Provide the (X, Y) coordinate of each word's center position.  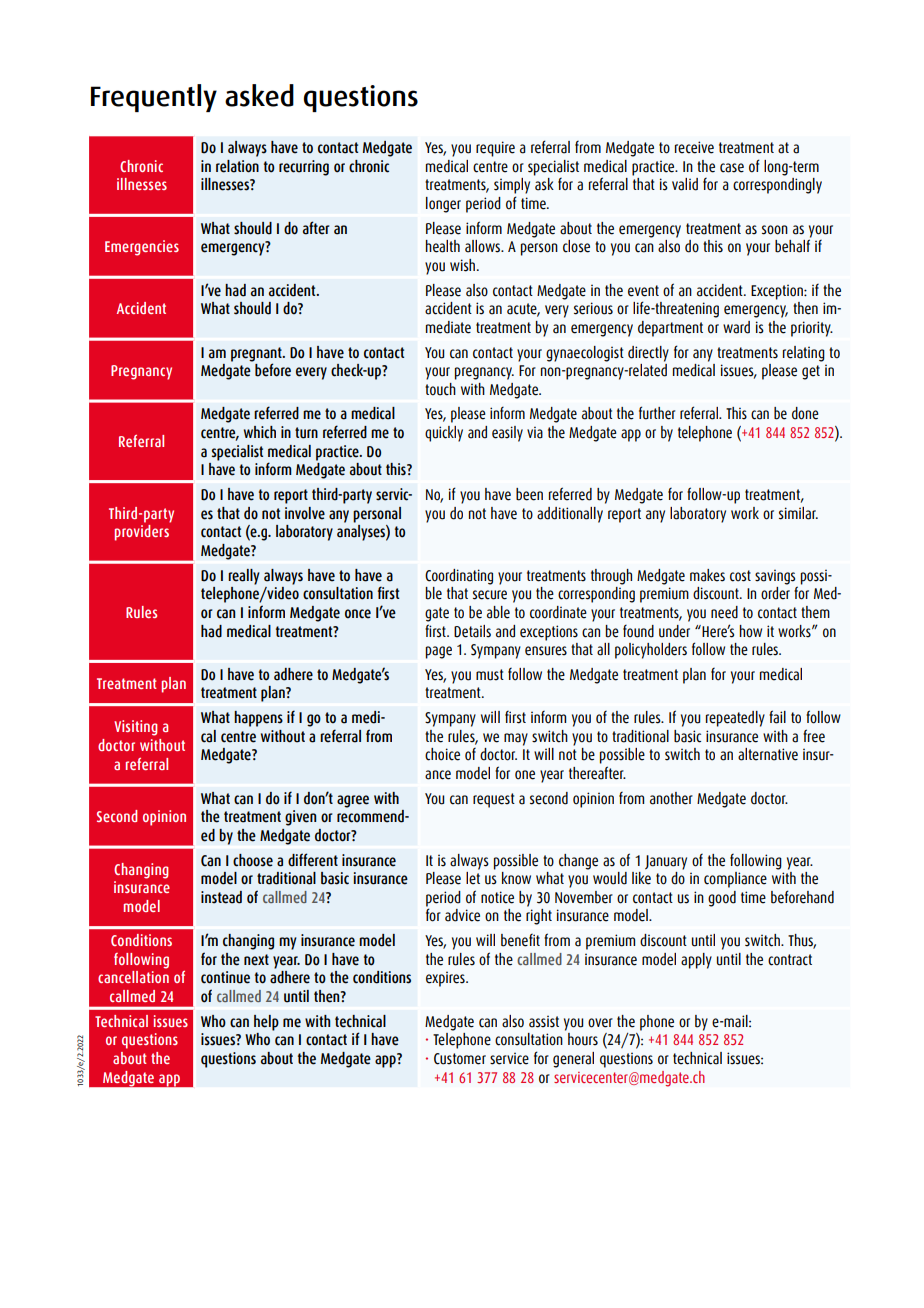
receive (694, 147)
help (266, 1023)
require (495, 149)
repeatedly (735, 719)
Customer (460, 1059)
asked (259, 95)
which (260, 432)
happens (258, 719)
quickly (444, 434)
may (516, 739)
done (805, 413)
